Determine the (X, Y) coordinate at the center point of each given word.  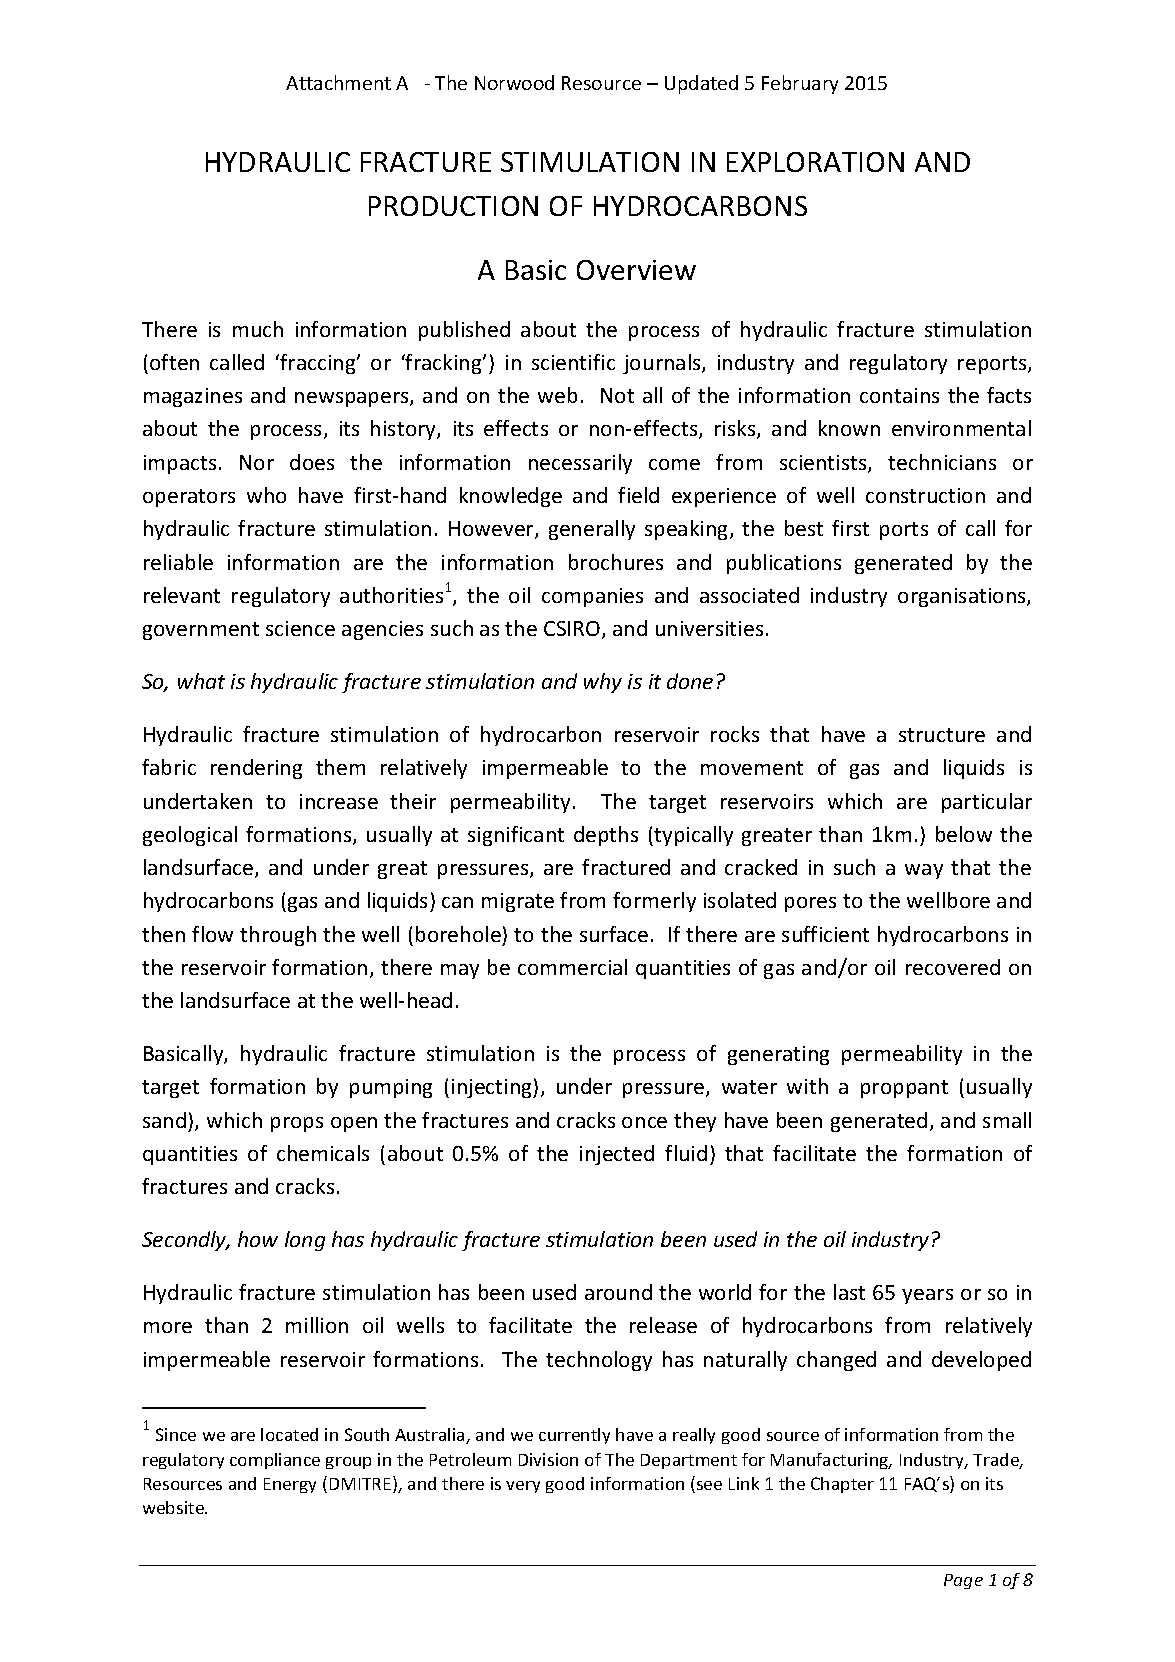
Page (963, 1581)
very (523, 1487)
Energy (290, 1485)
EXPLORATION (815, 162)
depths (606, 836)
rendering (256, 769)
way (924, 871)
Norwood (514, 82)
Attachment (338, 82)
